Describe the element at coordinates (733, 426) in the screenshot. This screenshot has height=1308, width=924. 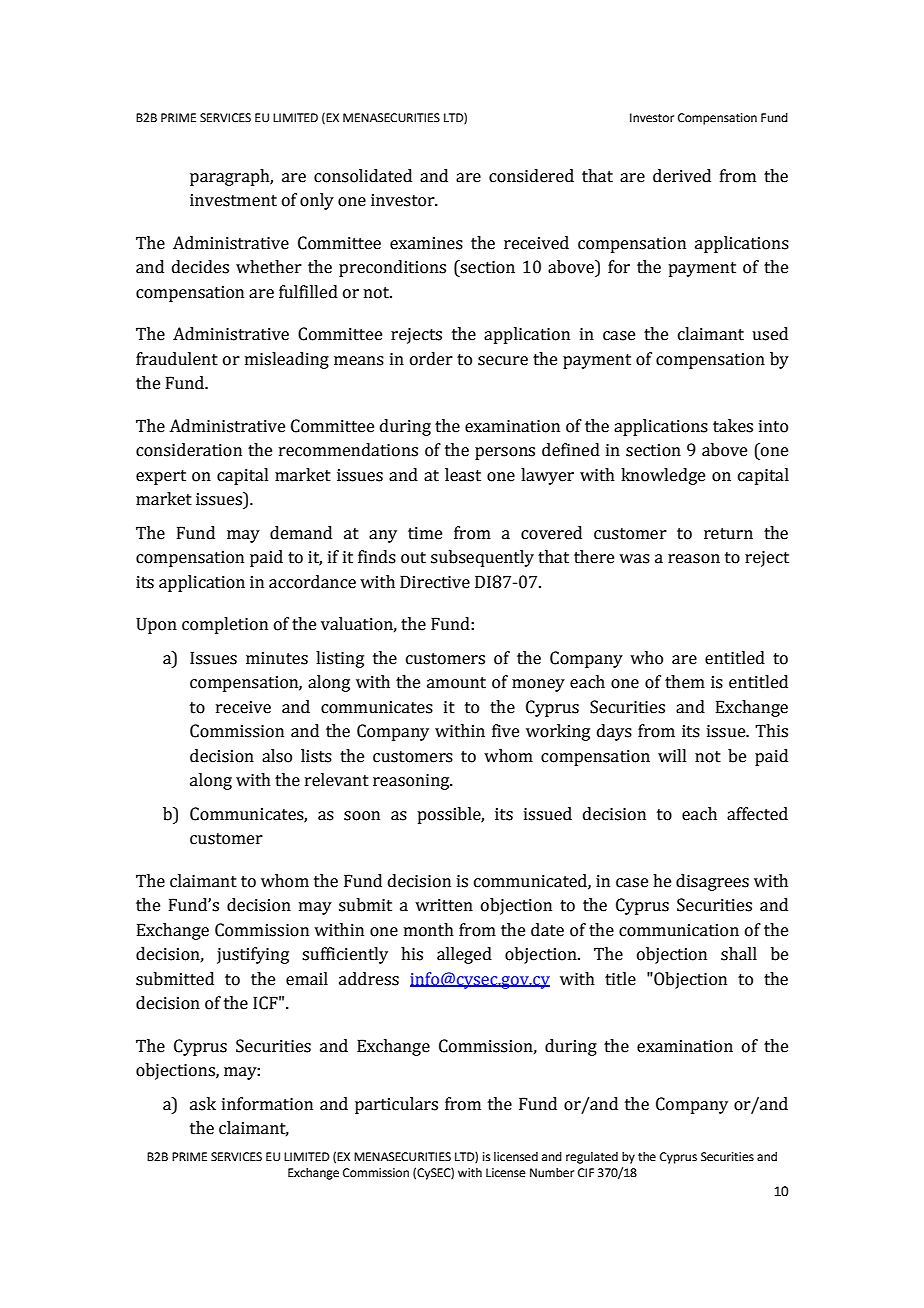
I see `takes` at that location.
